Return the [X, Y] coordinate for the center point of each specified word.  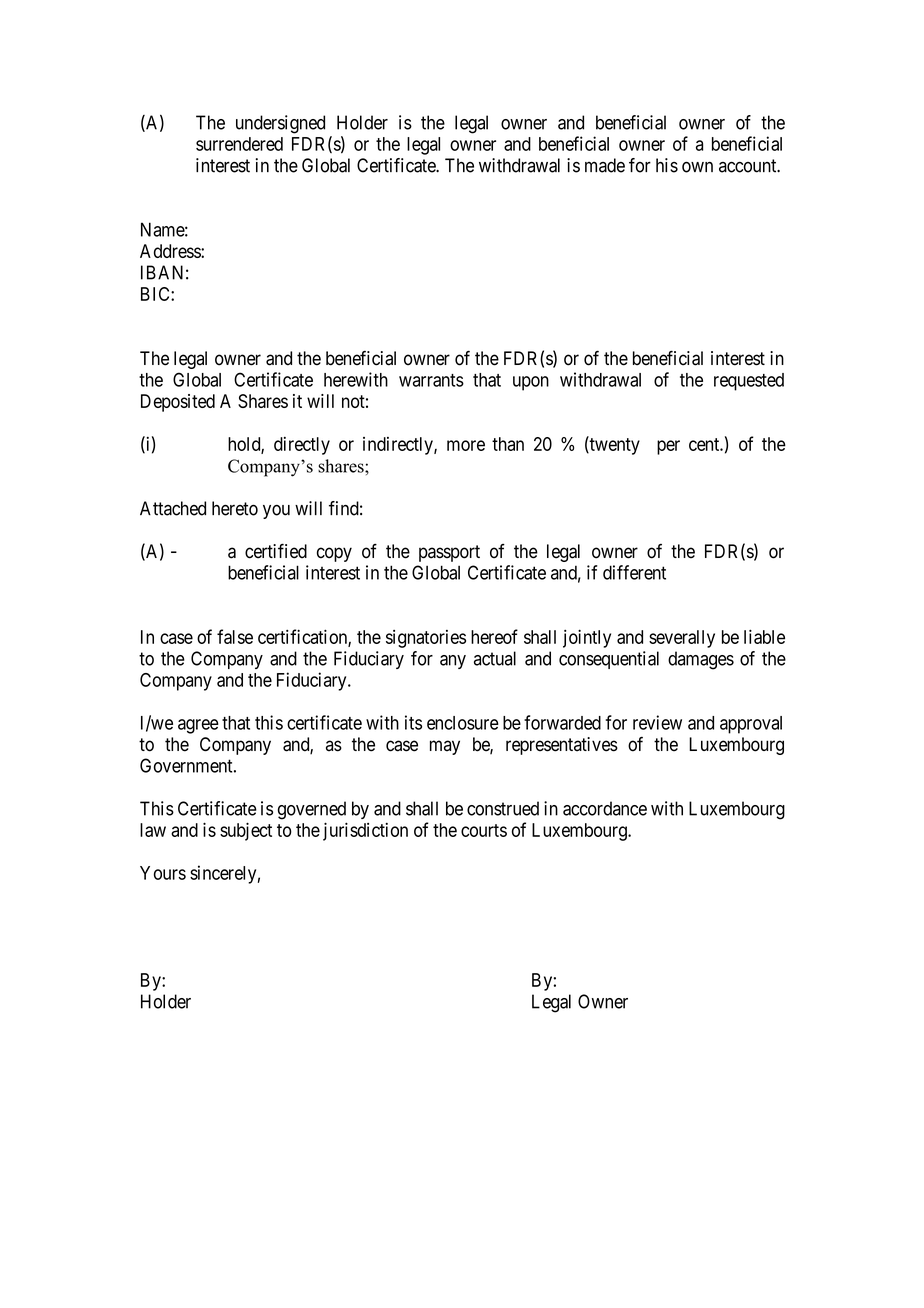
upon [531, 383]
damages [701, 660]
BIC [156, 294]
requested [749, 382]
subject [246, 831]
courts [484, 830]
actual [495, 658]
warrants [431, 380]
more [466, 445]
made [605, 165]
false [235, 636]
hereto [235, 508]
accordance [605, 808]
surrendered [239, 144]
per [668, 447]
